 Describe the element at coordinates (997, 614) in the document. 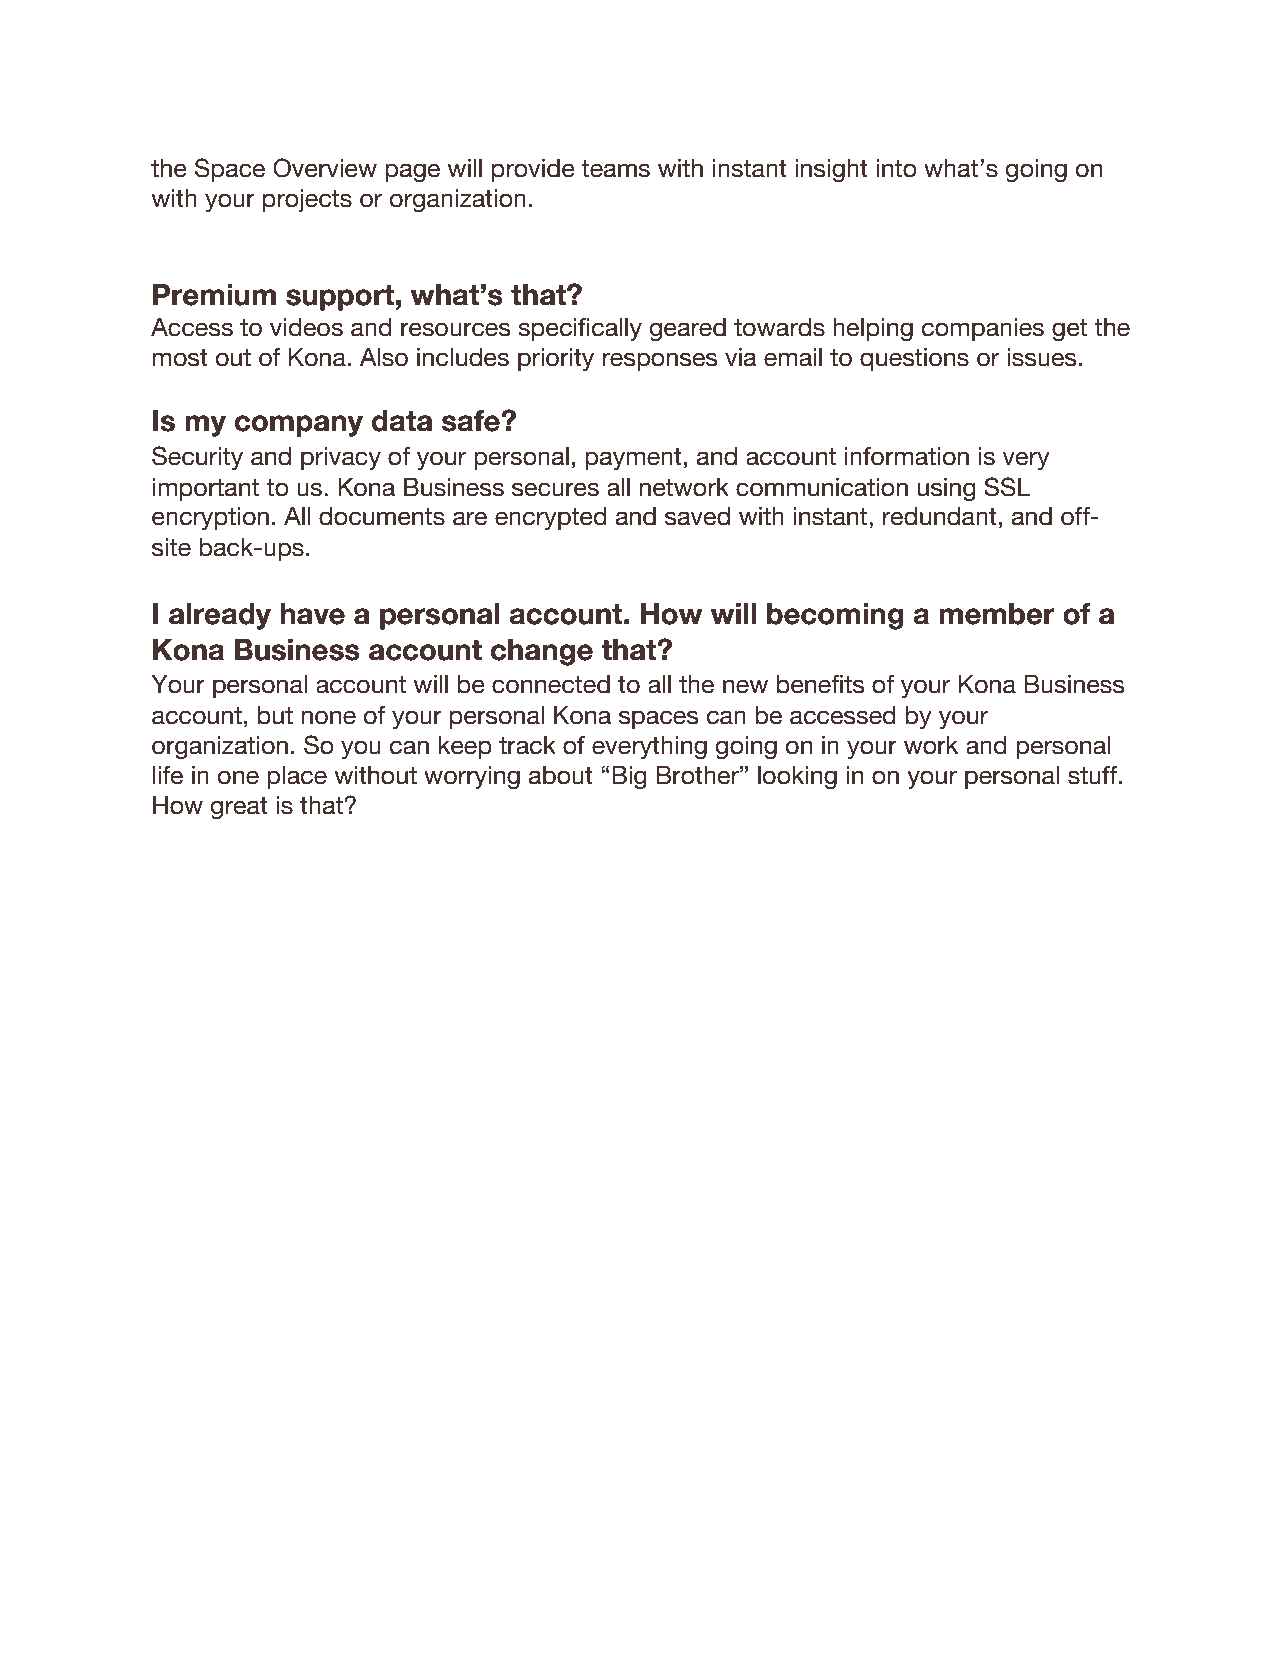

I see `member` at that location.
